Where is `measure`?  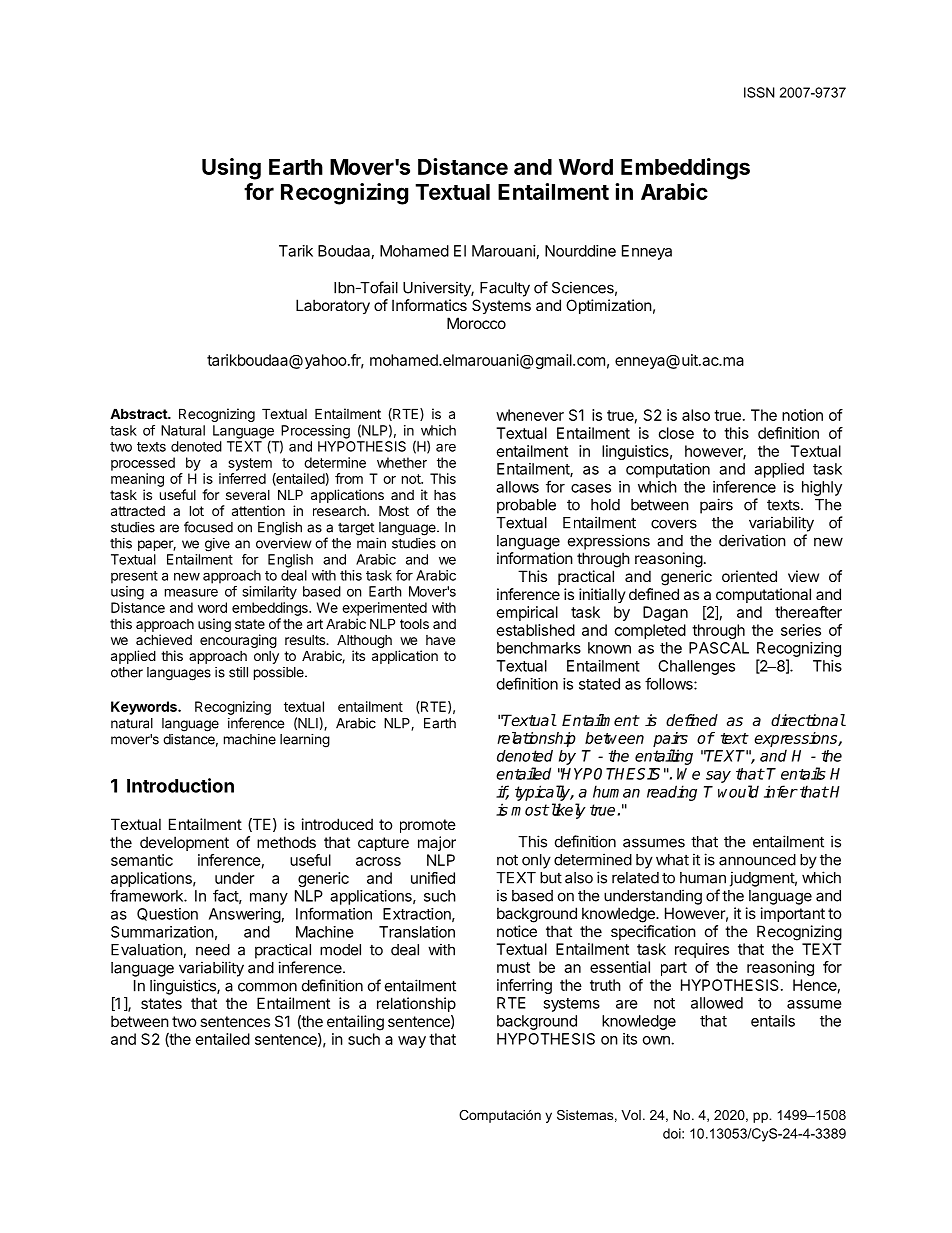
measure is located at coordinates (191, 592).
